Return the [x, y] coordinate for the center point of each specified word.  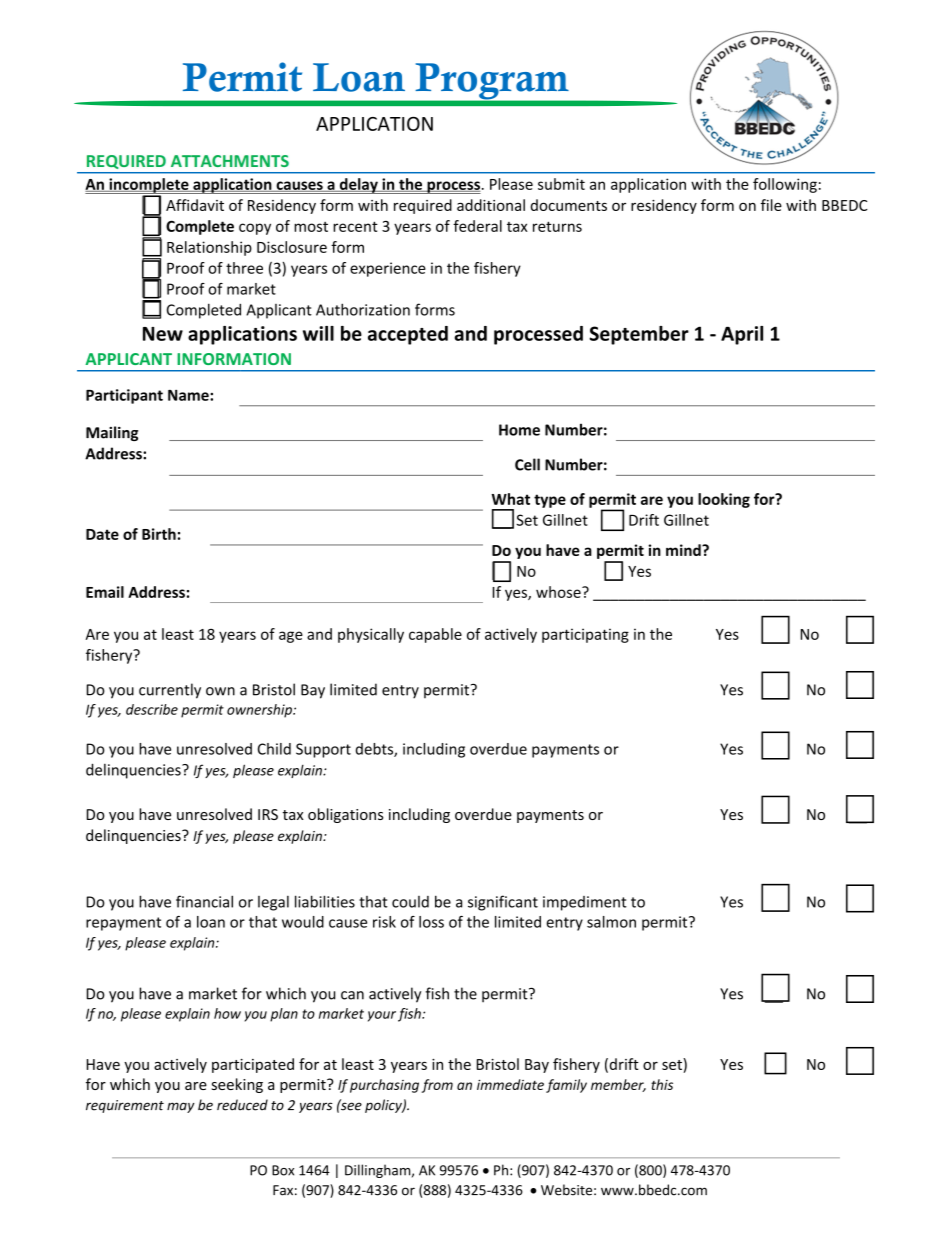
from [437, 1086]
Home [519, 430]
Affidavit [195, 205]
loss [431, 922]
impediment [585, 903]
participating [585, 635]
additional [491, 205]
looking [724, 500]
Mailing [112, 433]
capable [435, 635]
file [771, 205]
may [180, 1107]
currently [170, 691]
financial [204, 901]
